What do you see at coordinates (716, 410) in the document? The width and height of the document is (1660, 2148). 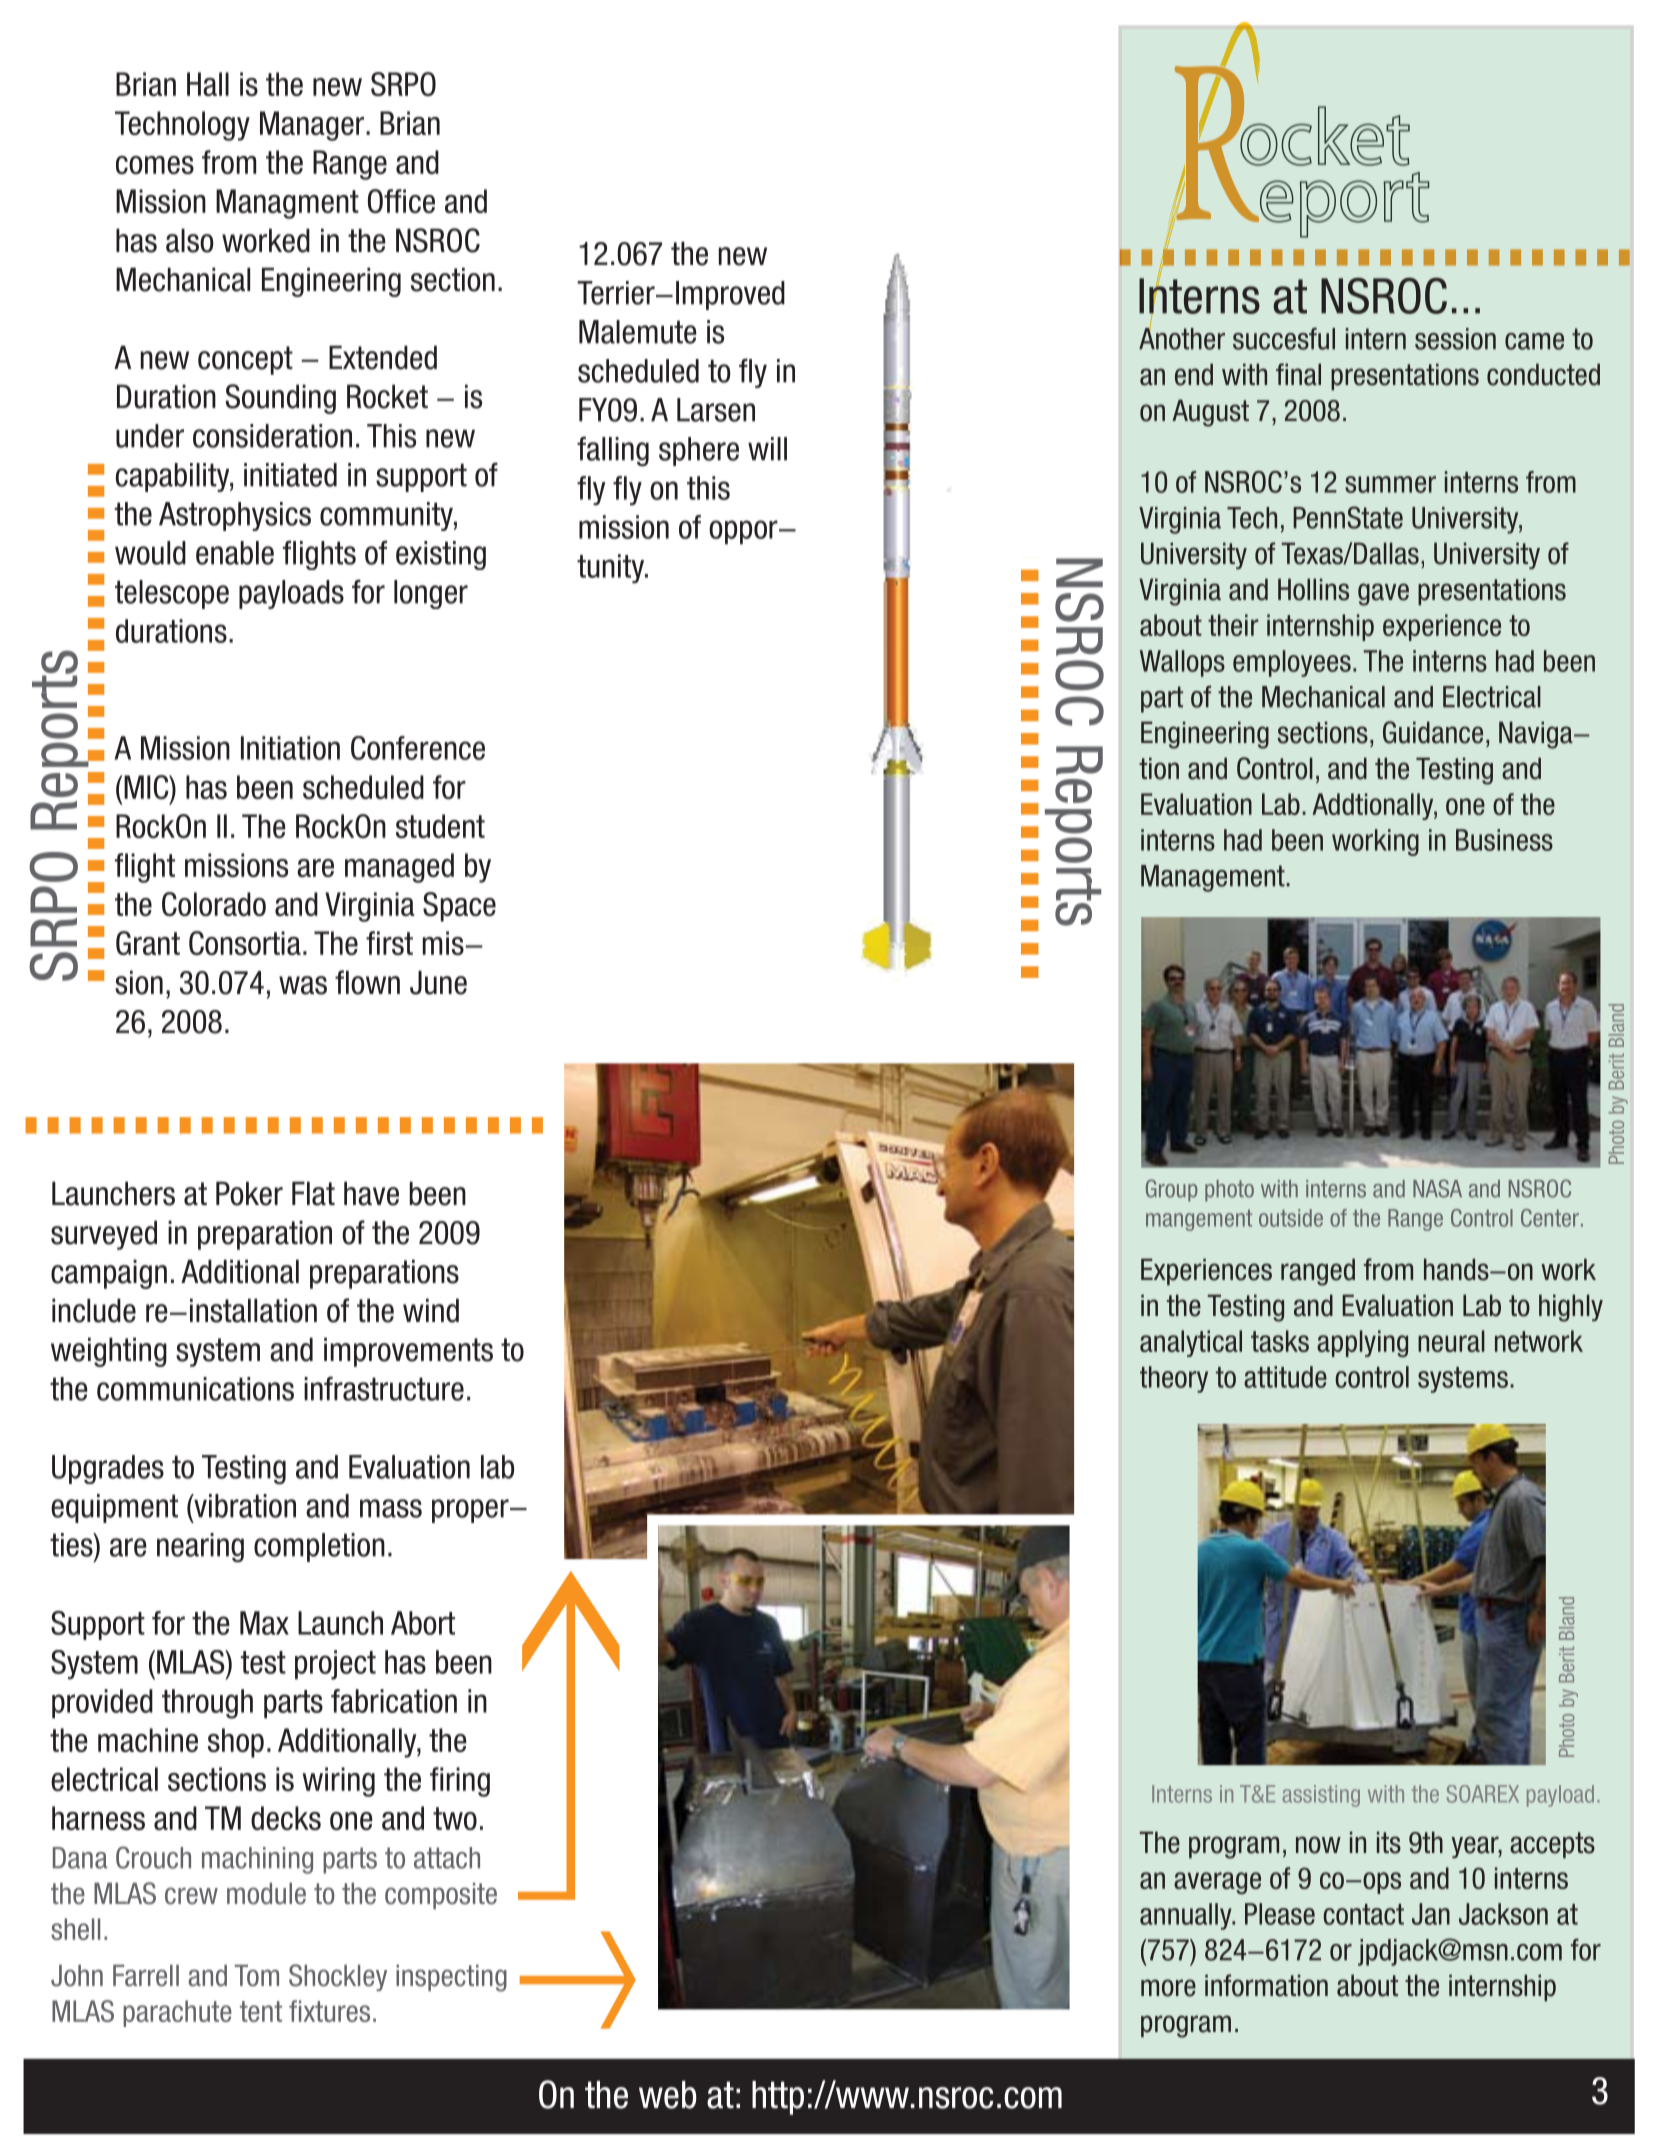 I see `Larsen` at bounding box center [716, 410].
